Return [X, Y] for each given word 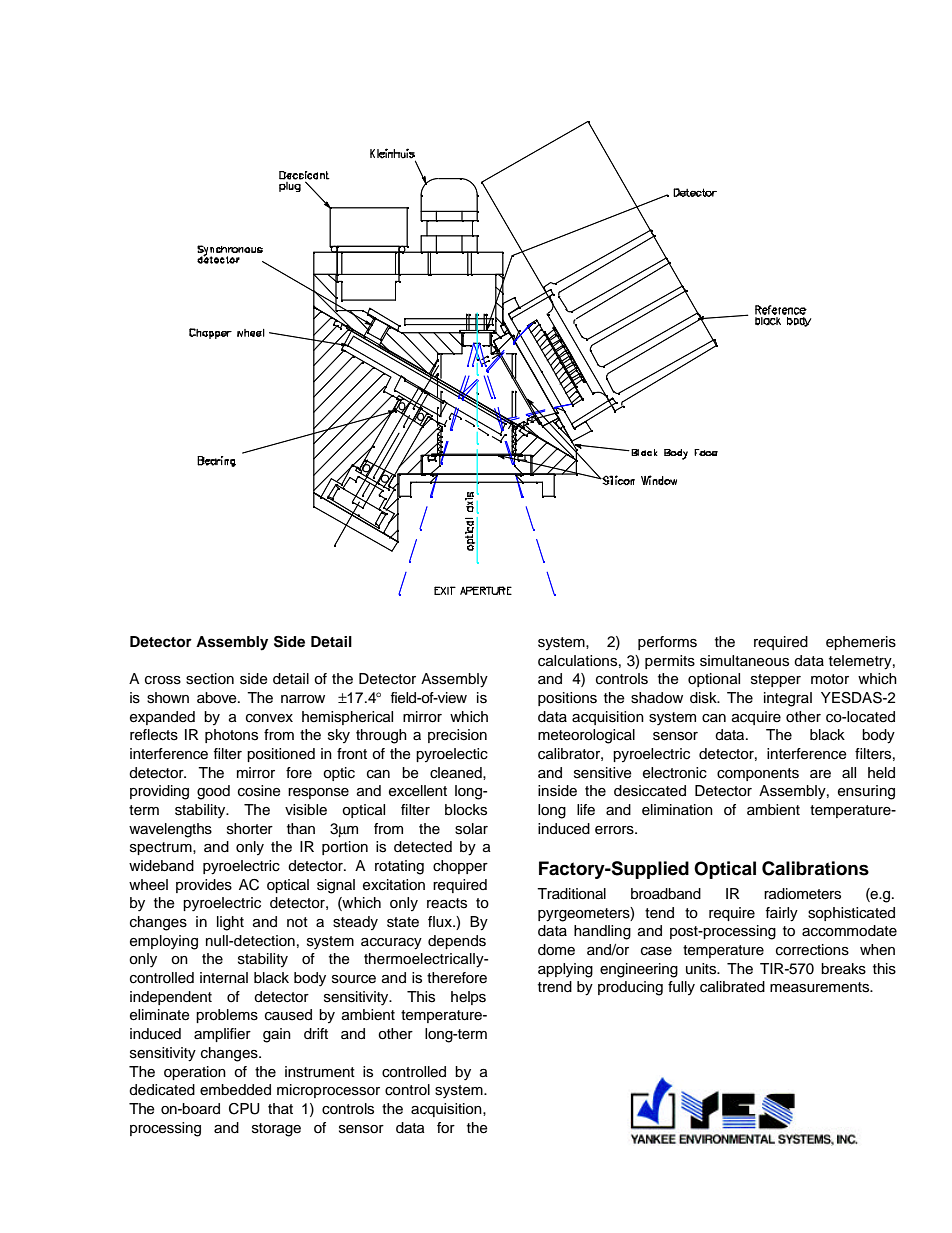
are [820, 774]
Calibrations [815, 868]
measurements [821, 987]
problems [227, 1016]
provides [204, 886]
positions [567, 699]
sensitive [603, 773]
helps [468, 998]
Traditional [571, 894]
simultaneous [744, 661]
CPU [244, 1109]
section [210, 679]
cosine [259, 791]
